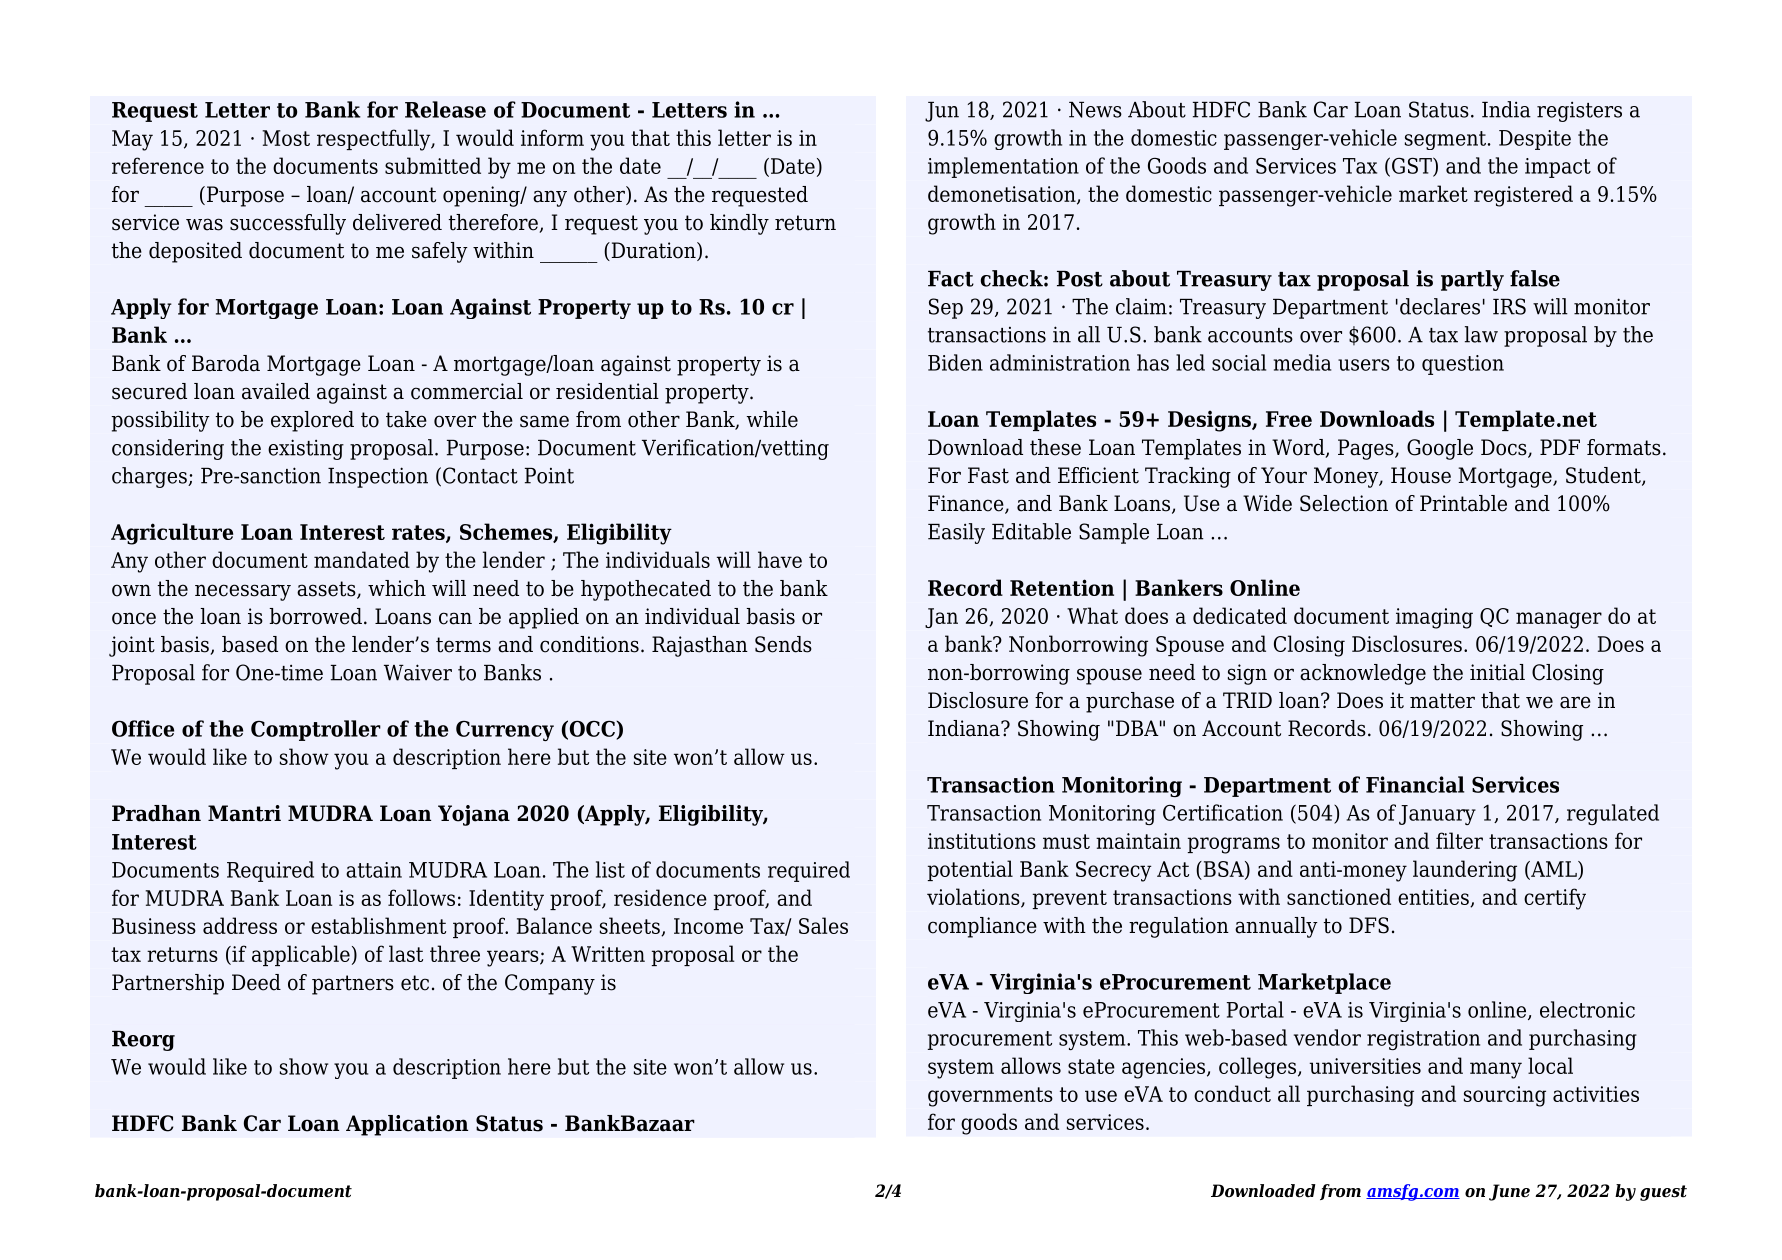 The width and height of the screenshot is (1782, 1260). What do you see at coordinates (982, 841) in the screenshot?
I see `institutions` at bounding box center [982, 841].
